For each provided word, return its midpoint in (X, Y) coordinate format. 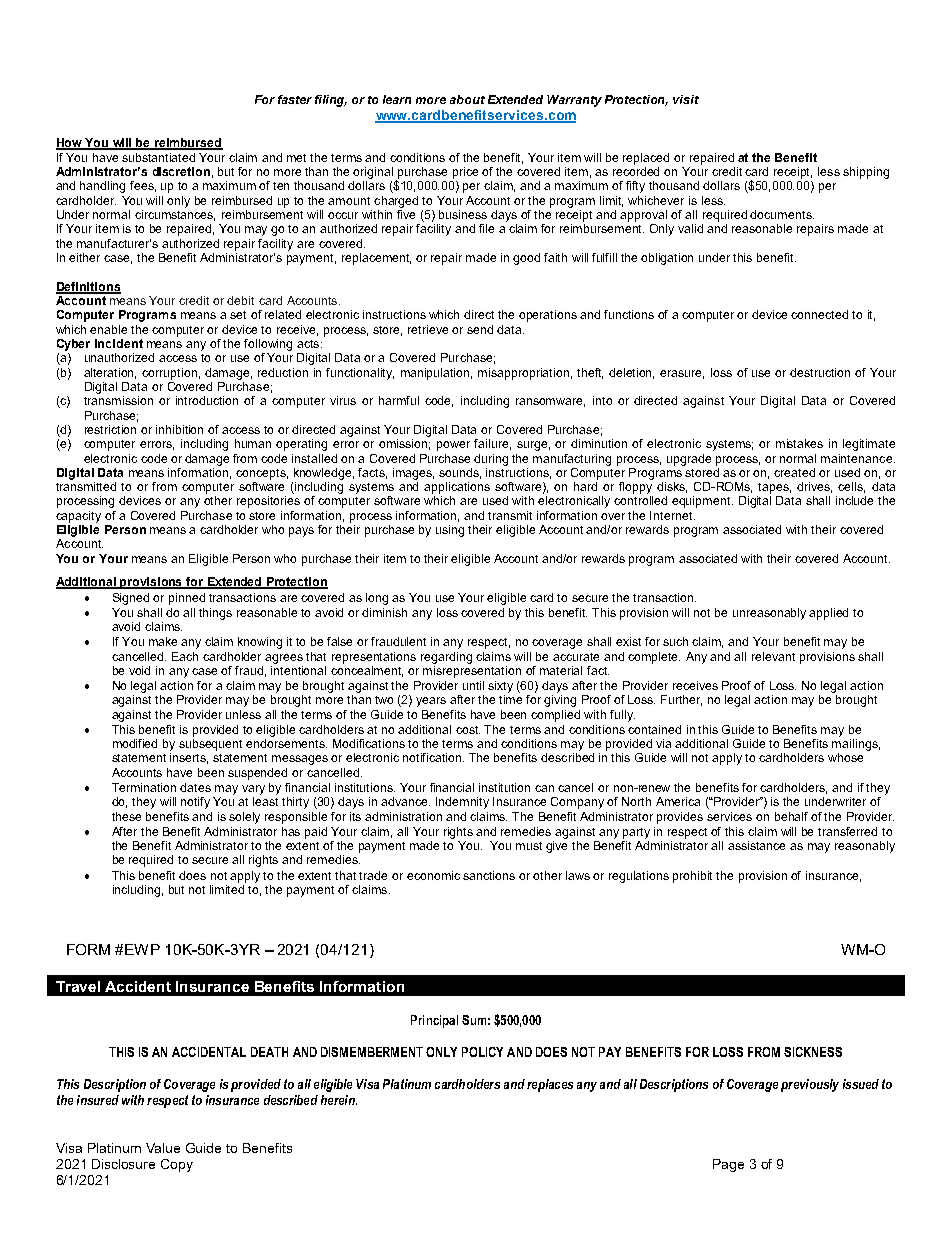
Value (163, 1148)
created (794, 472)
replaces (550, 1085)
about (467, 99)
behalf (791, 816)
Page (728, 1165)
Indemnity (462, 803)
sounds (460, 473)
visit (686, 99)
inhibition (179, 429)
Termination (144, 787)
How (70, 144)
